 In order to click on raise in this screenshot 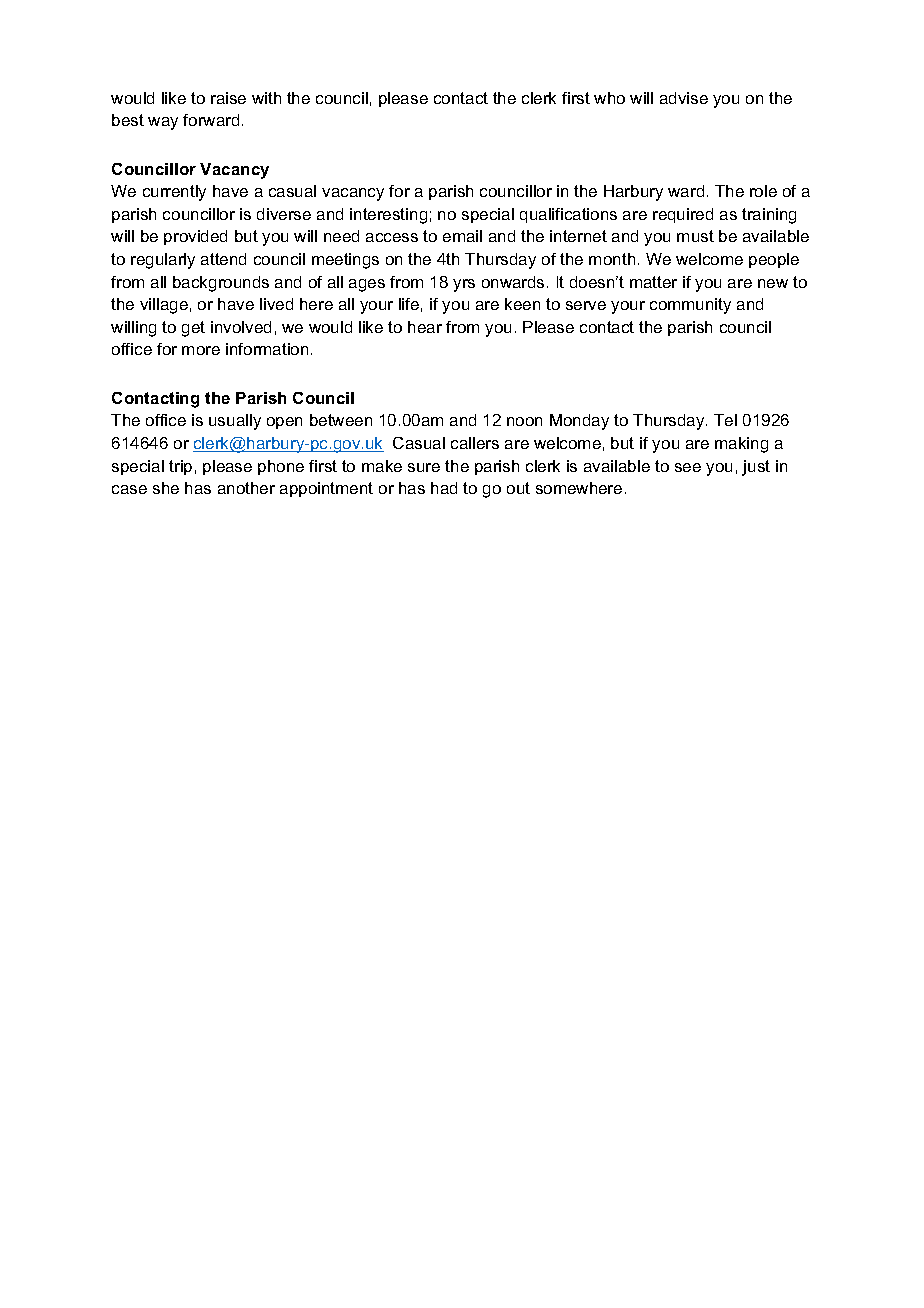, I will do `click(228, 98)`.
